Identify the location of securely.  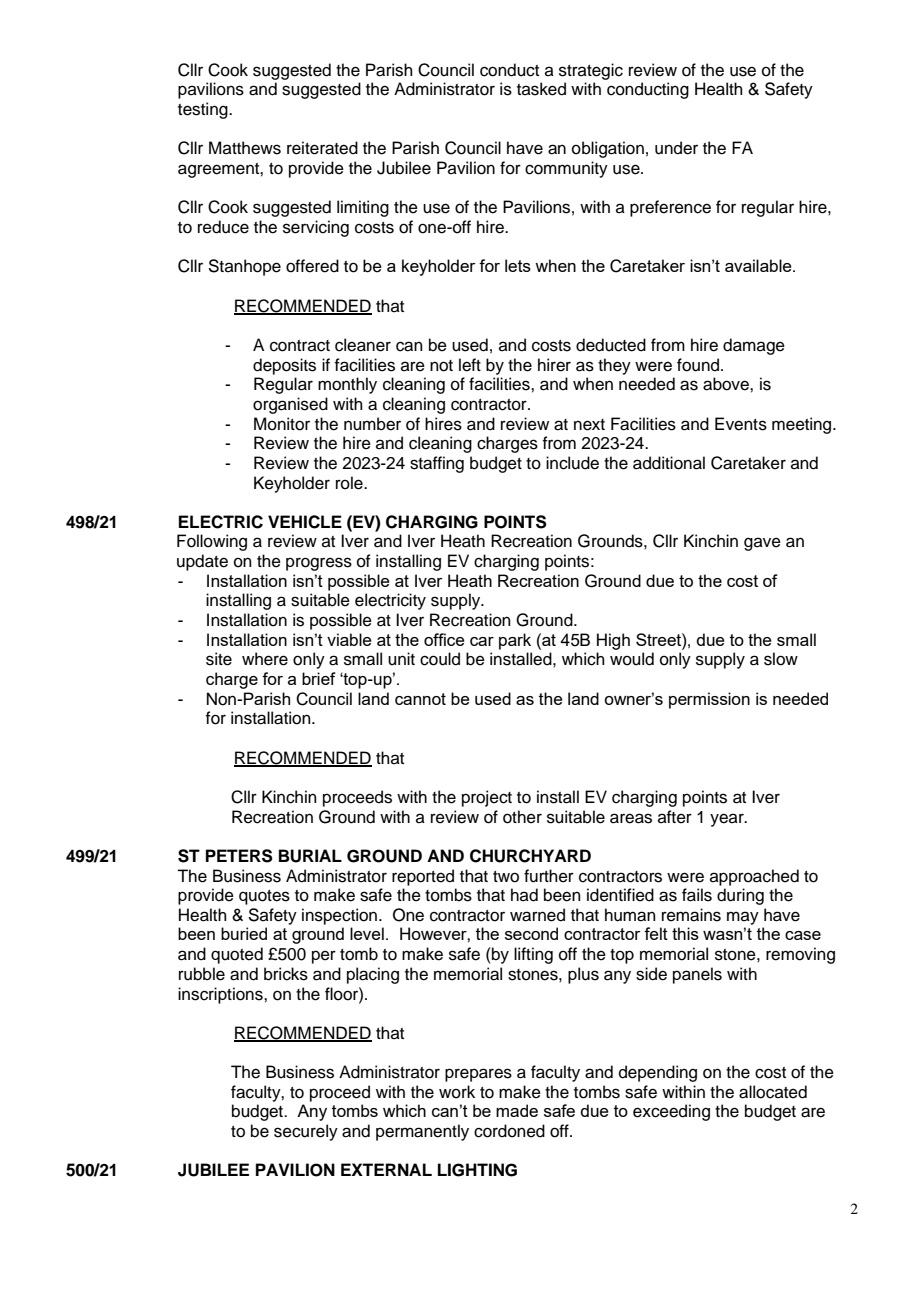
(306, 1132).
